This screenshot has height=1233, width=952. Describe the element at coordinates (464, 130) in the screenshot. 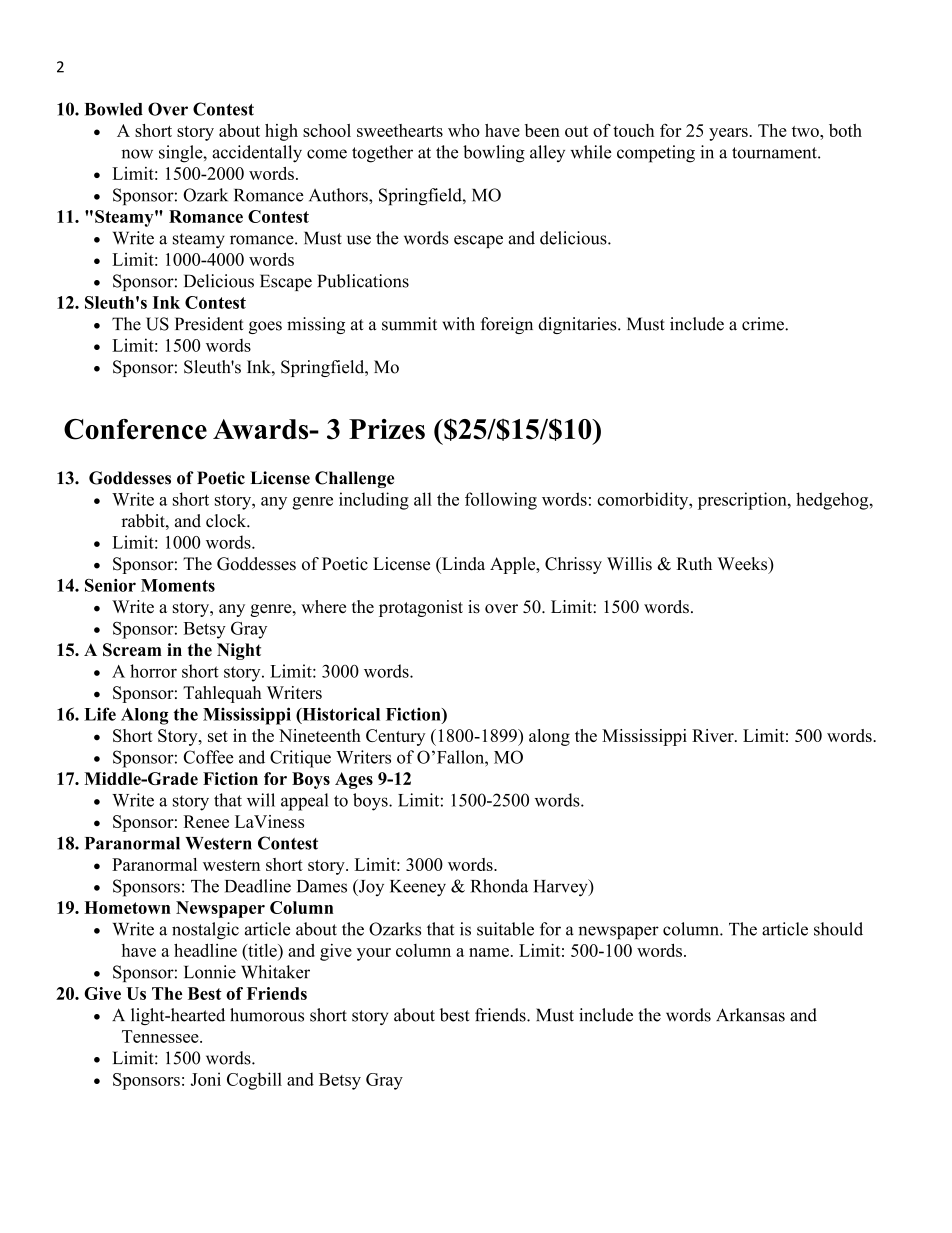

I see `who` at that location.
